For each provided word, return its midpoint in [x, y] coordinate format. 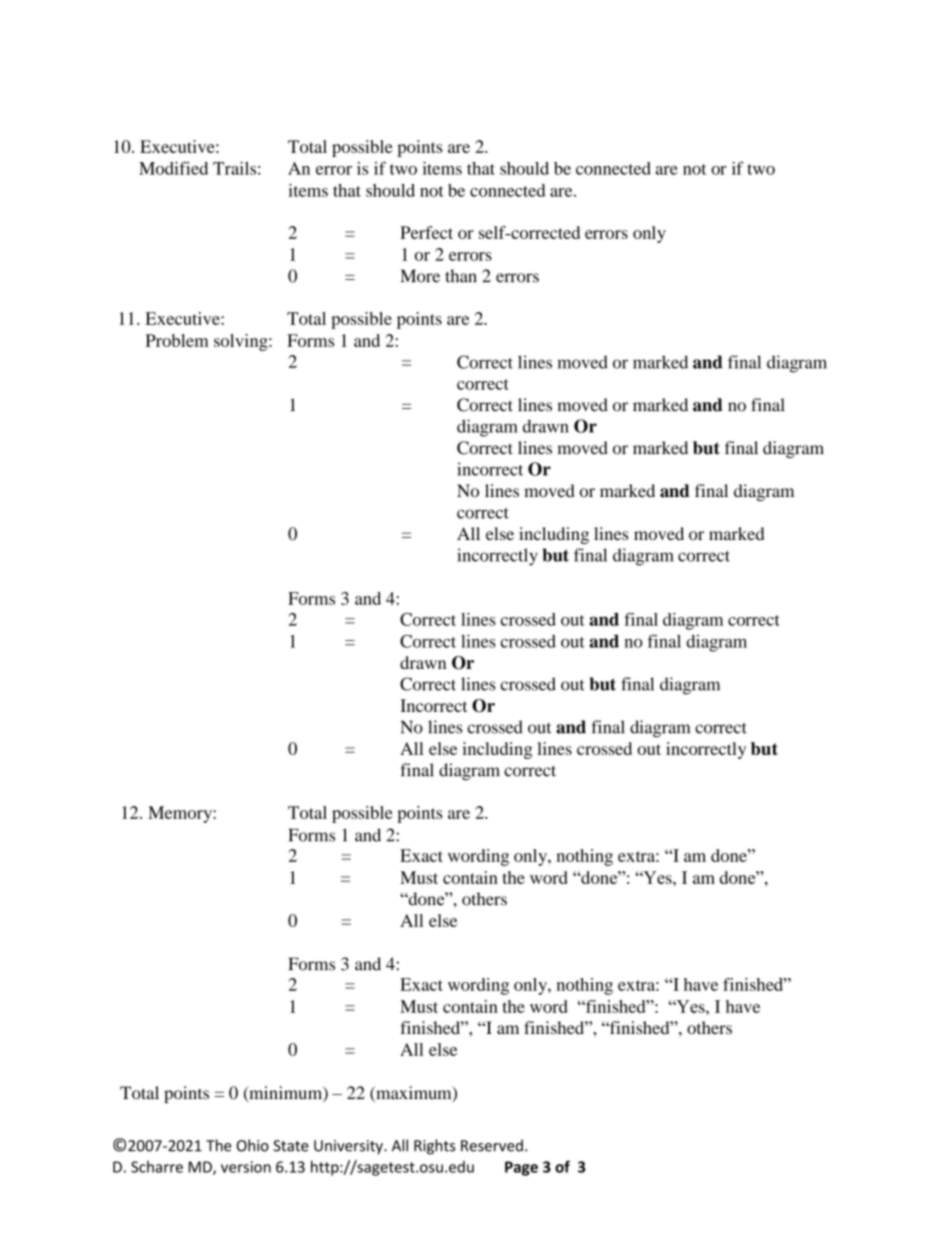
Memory [181, 814]
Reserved [492, 1145]
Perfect [426, 232]
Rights [434, 1147]
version [246, 1167]
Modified [173, 168]
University [349, 1147]
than [461, 276]
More [420, 276]
